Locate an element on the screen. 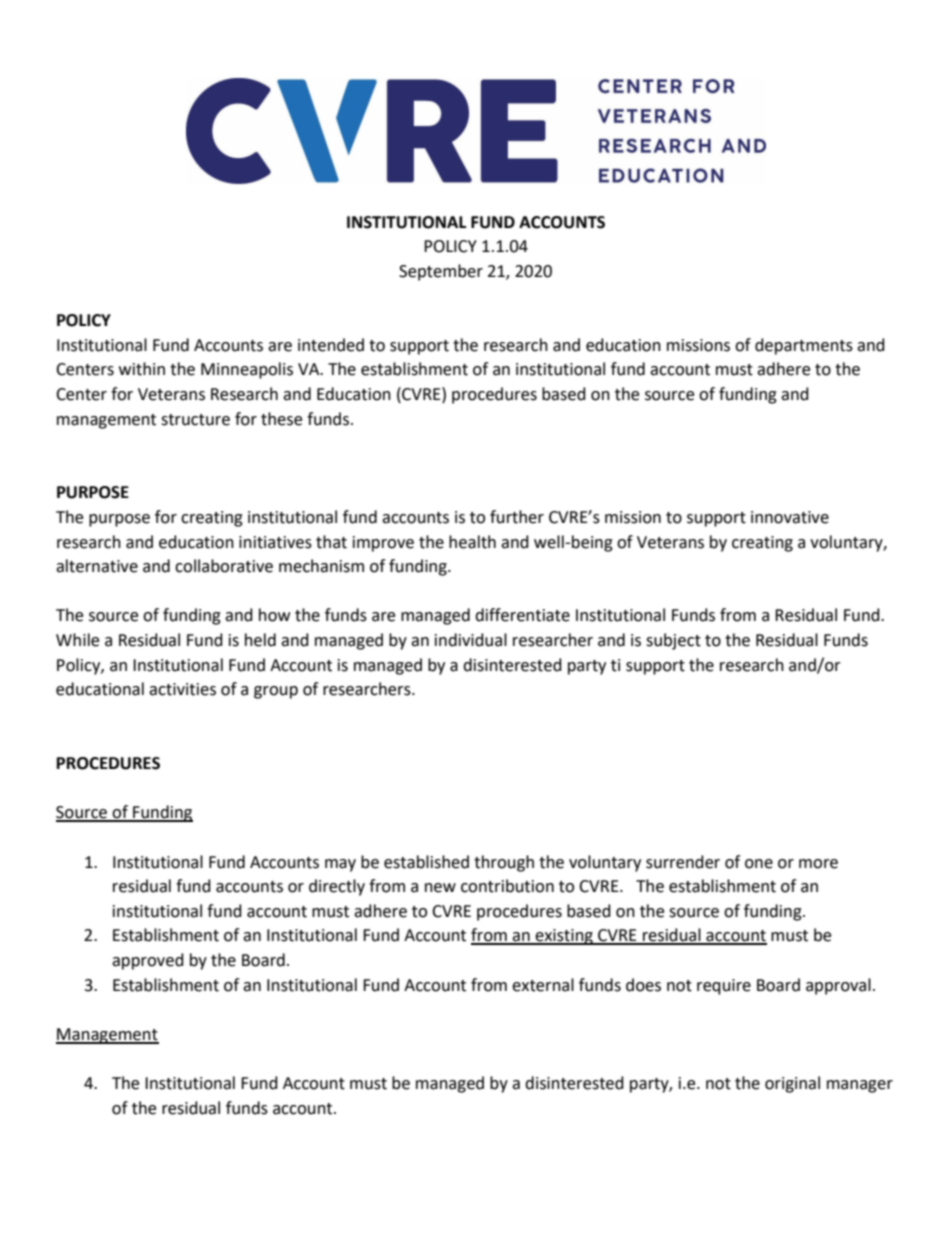  individual is located at coordinates (471, 640).
